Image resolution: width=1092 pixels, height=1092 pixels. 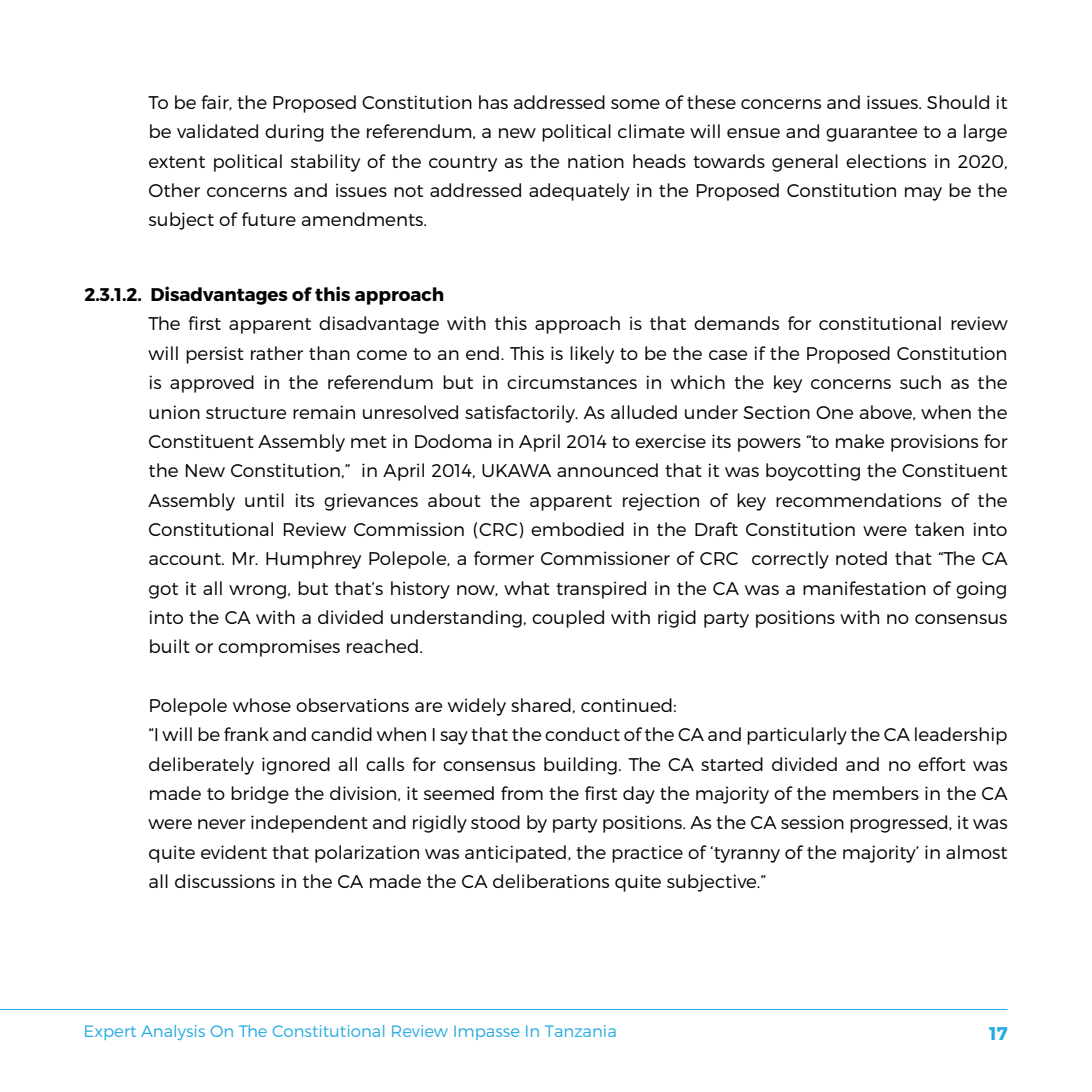 What do you see at coordinates (173, 1032) in the document?
I see `Analysis` at bounding box center [173, 1032].
